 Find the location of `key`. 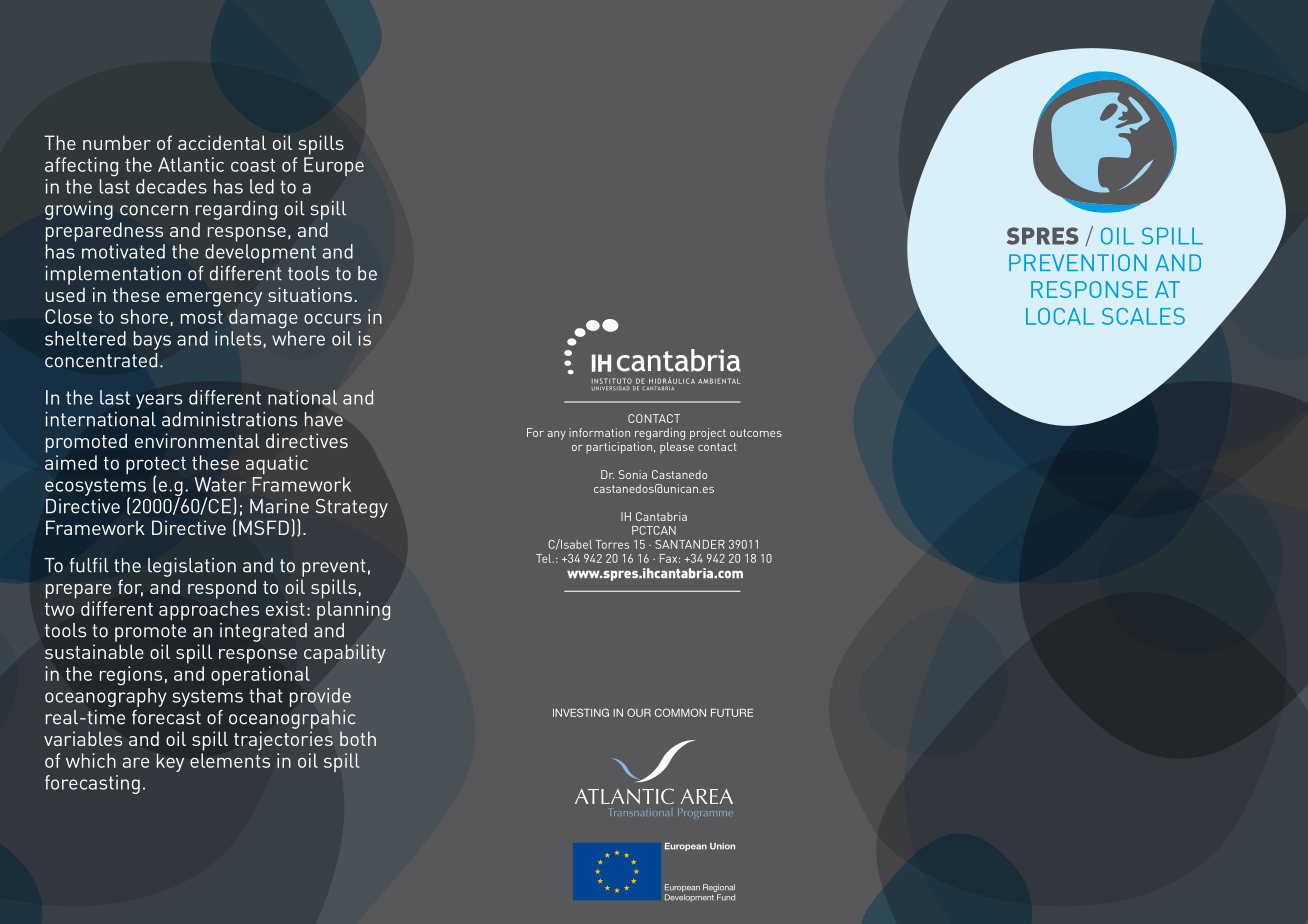

key is located at coordinates (170, 762).
